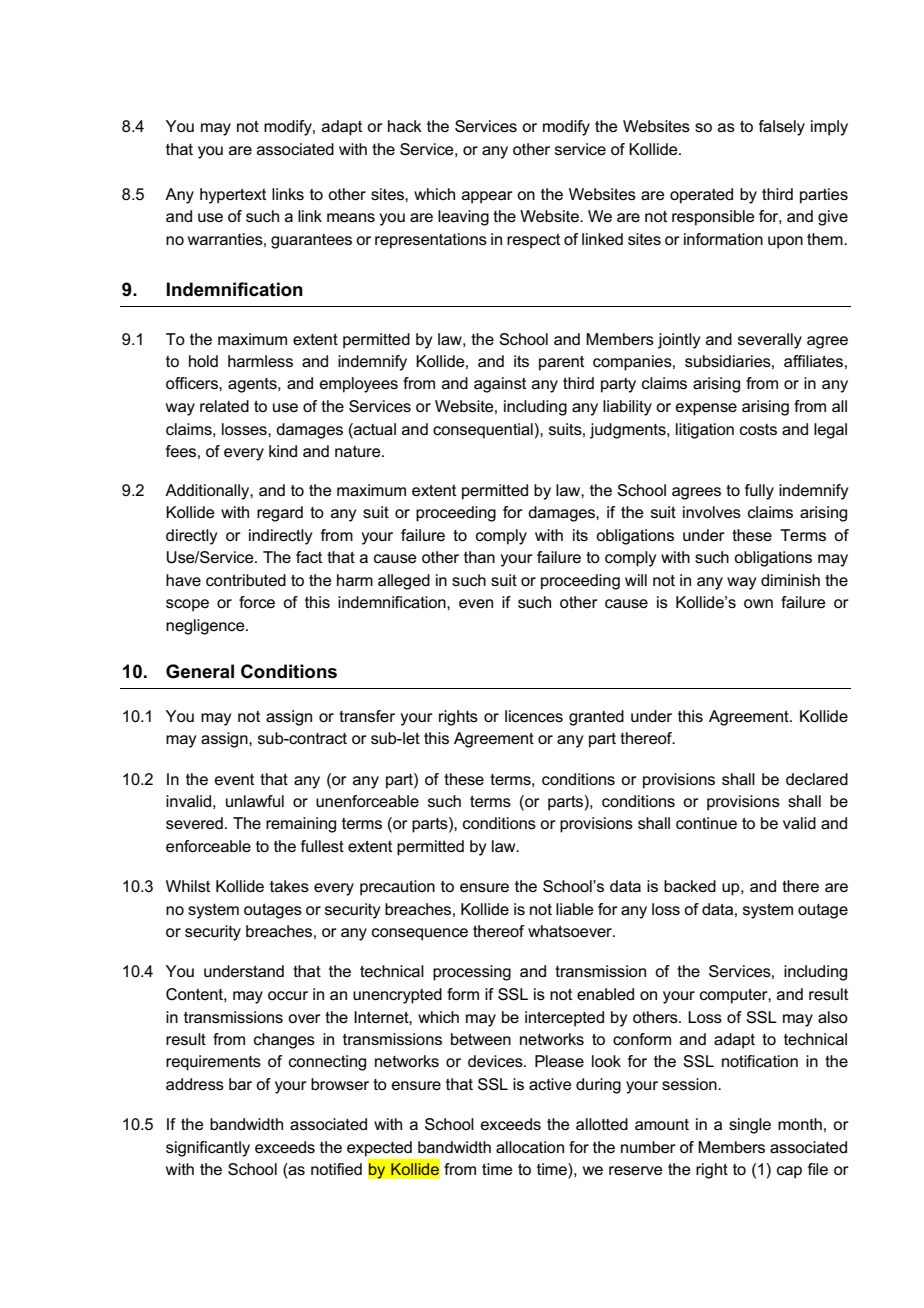  Describe the element at coordinates (782, 128) in the screenshot. I see `falsely` at that location.
